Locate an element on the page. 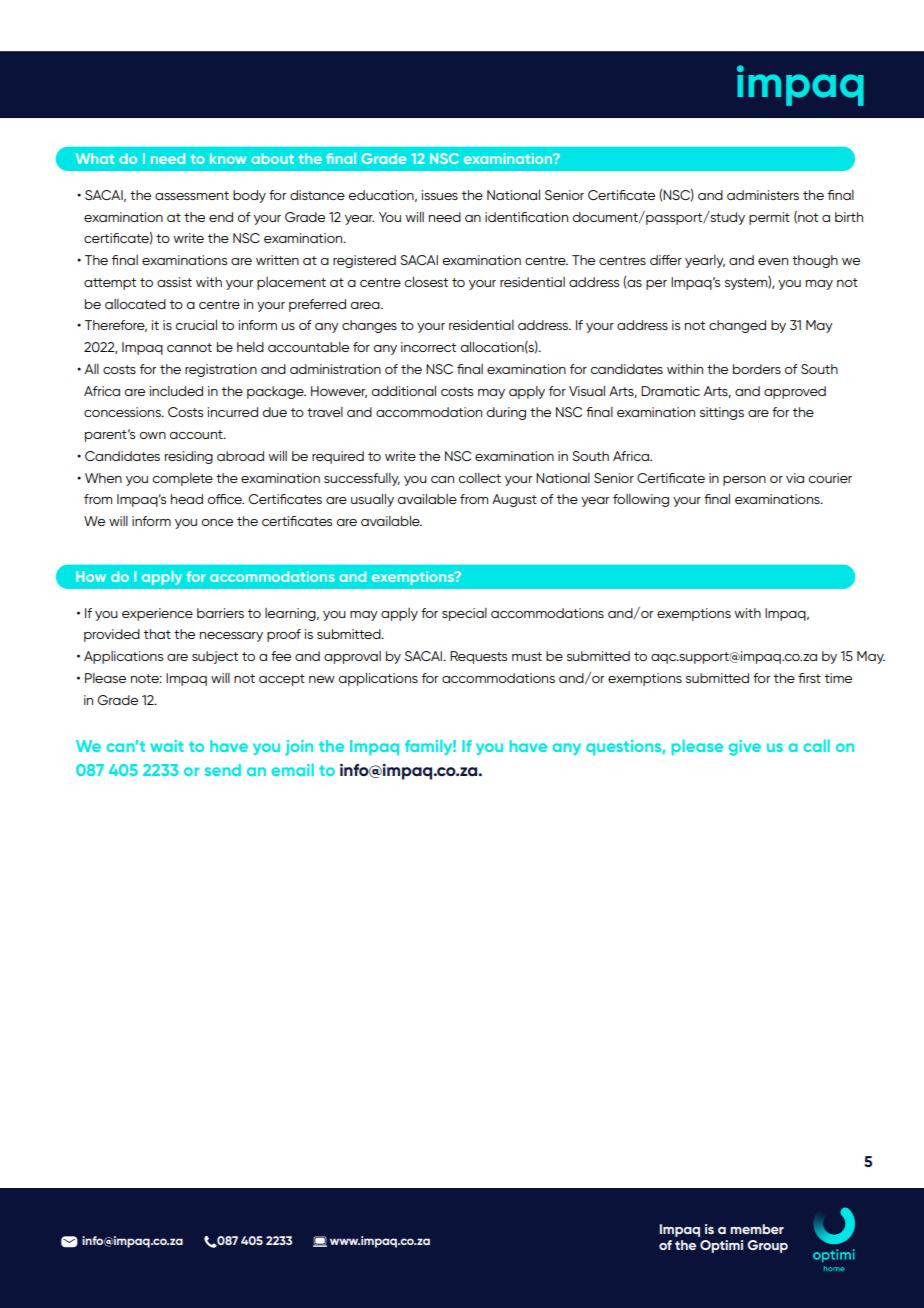 This image has width=924, height=1308. approved is located at coordinates (795, 392).
